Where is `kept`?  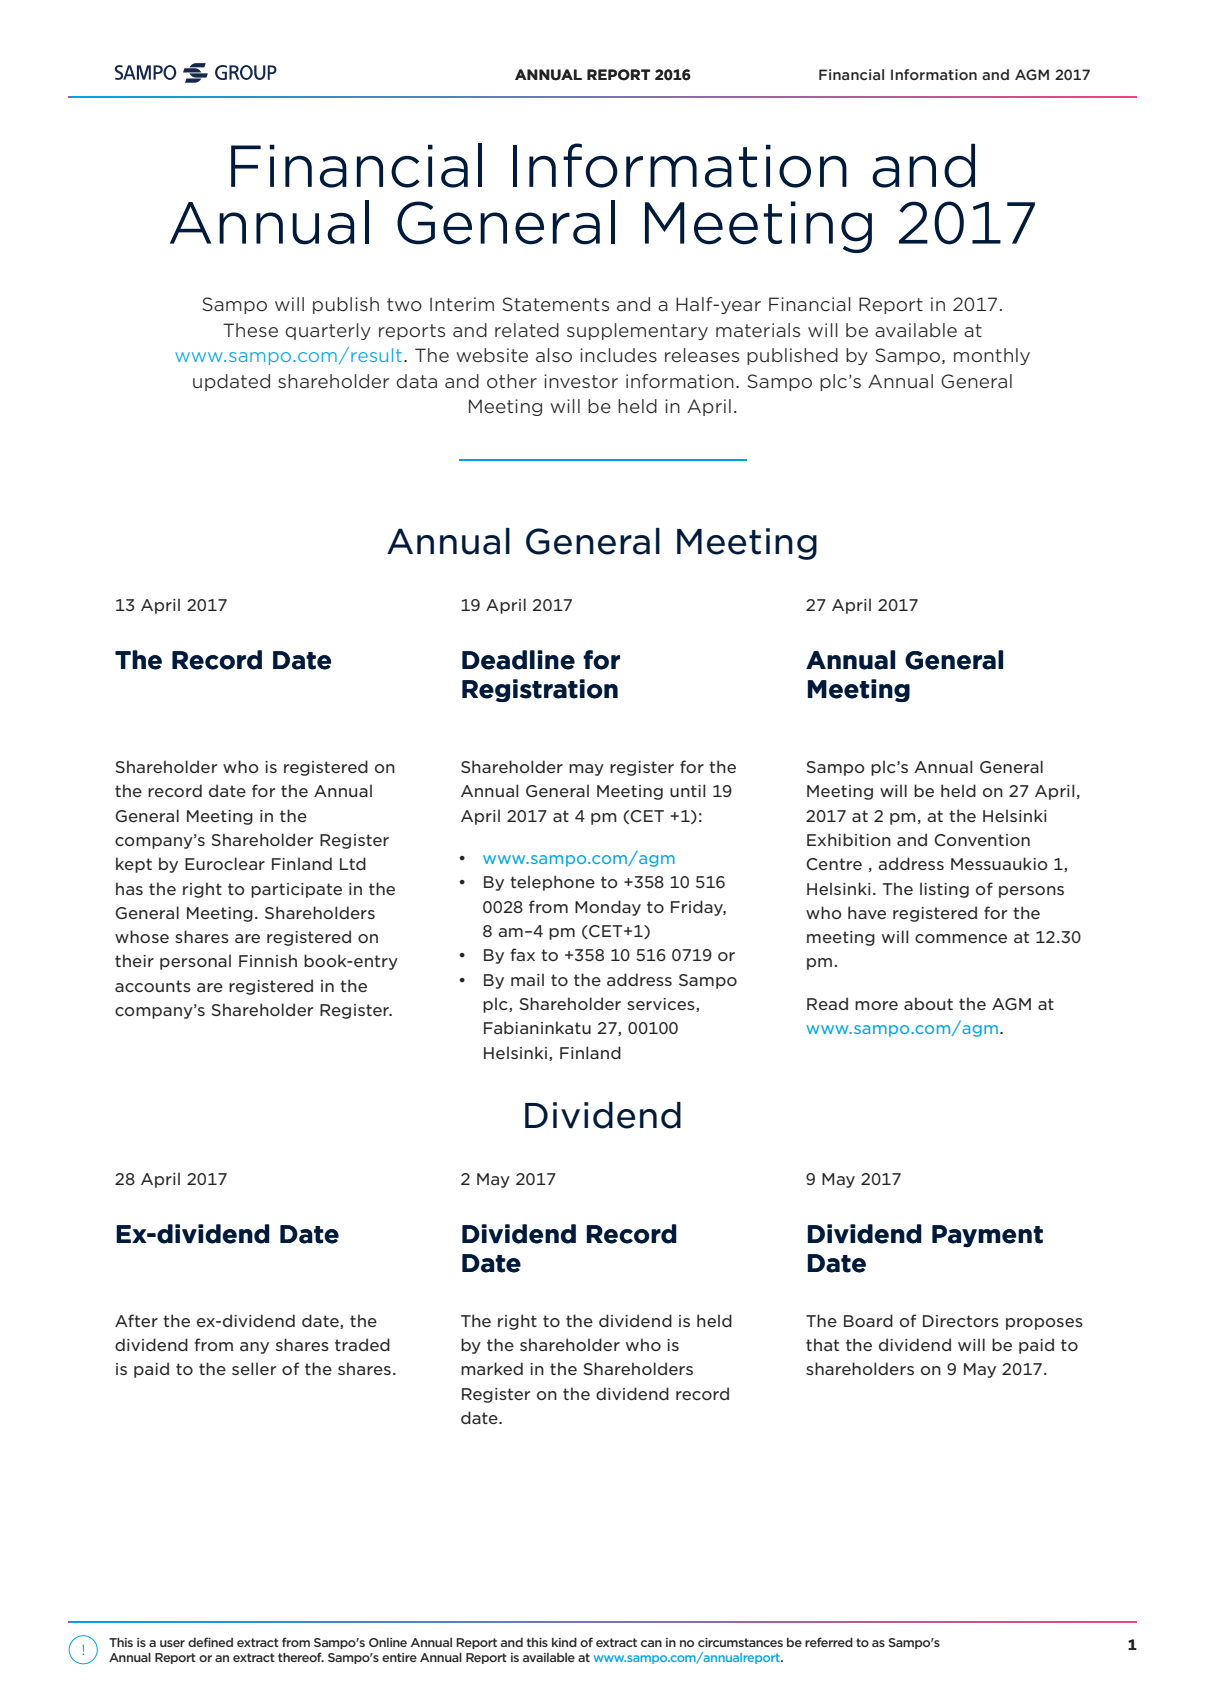
kept is located at coordinates (134, 865).
